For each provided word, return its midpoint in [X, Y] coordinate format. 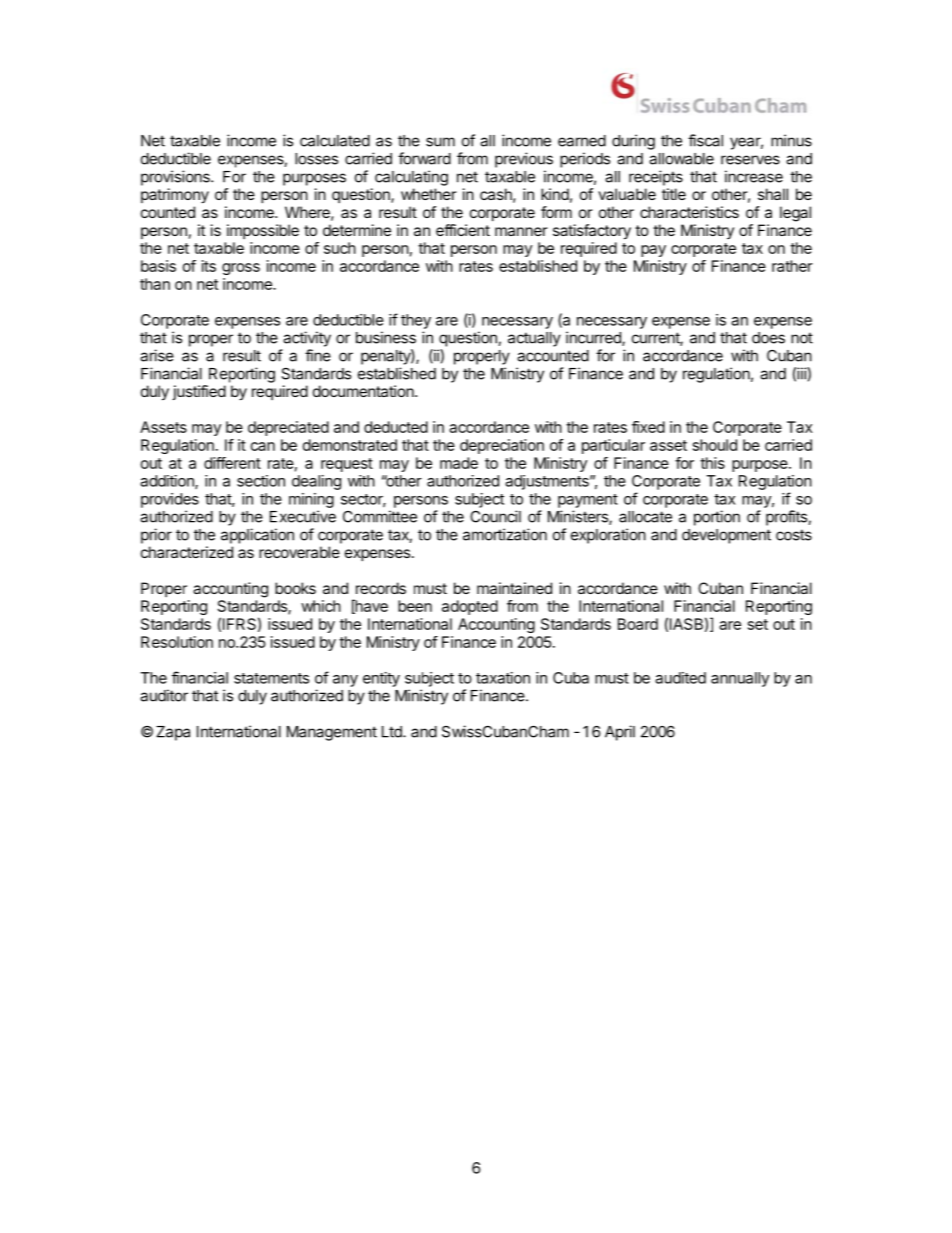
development [726, 536]
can [263, 446]
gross [241, 269]
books [295, 588]
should [715, 445]
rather [792, 266]
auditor [164, 695]
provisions [176, 178]
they [416, 321]
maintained [514, 588]
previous [524, 160]
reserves [750, 160]
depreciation [502, 446]
